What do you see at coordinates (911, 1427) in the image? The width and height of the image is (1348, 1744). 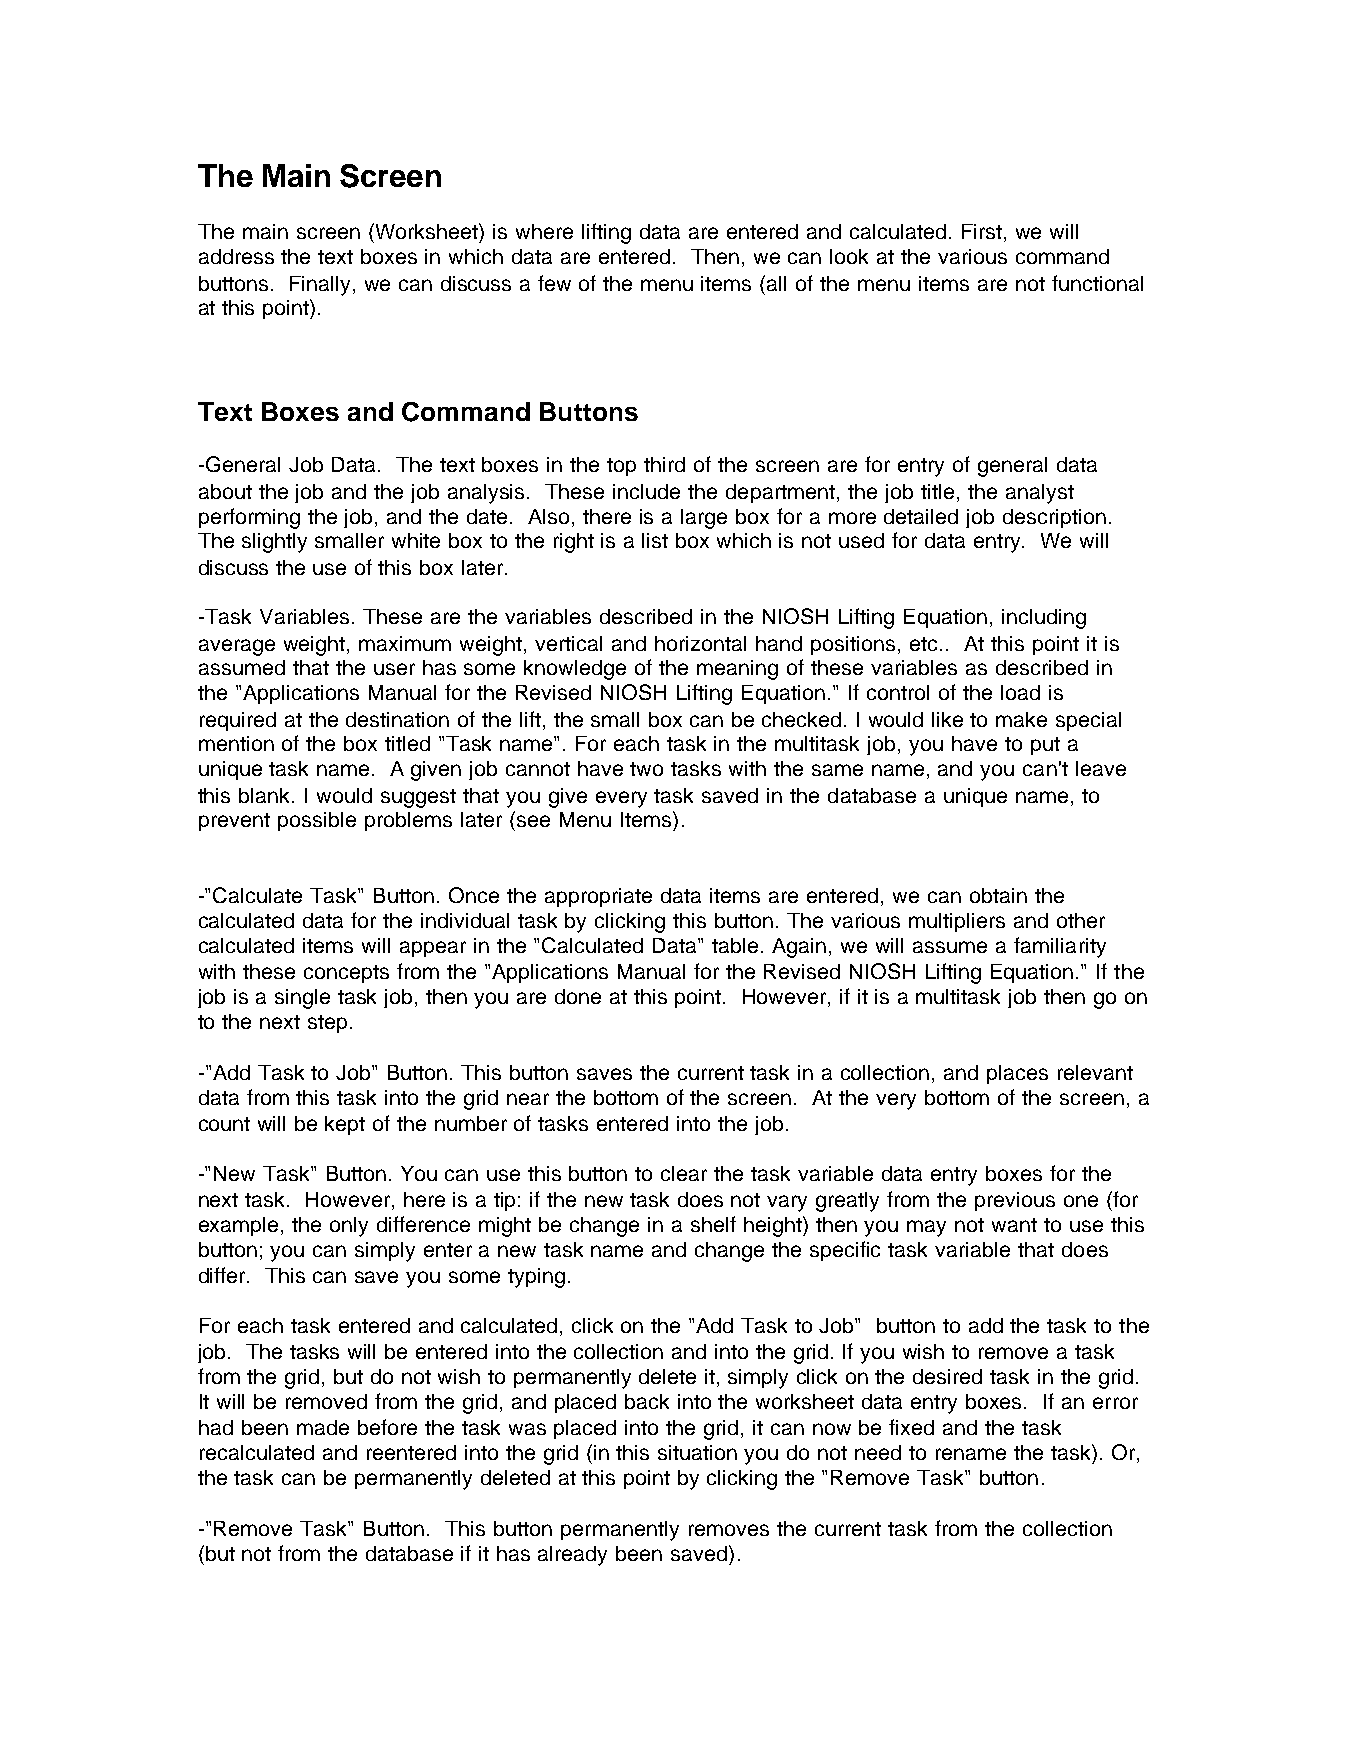 I see `fixed` at bounding box center [911, 1427].
